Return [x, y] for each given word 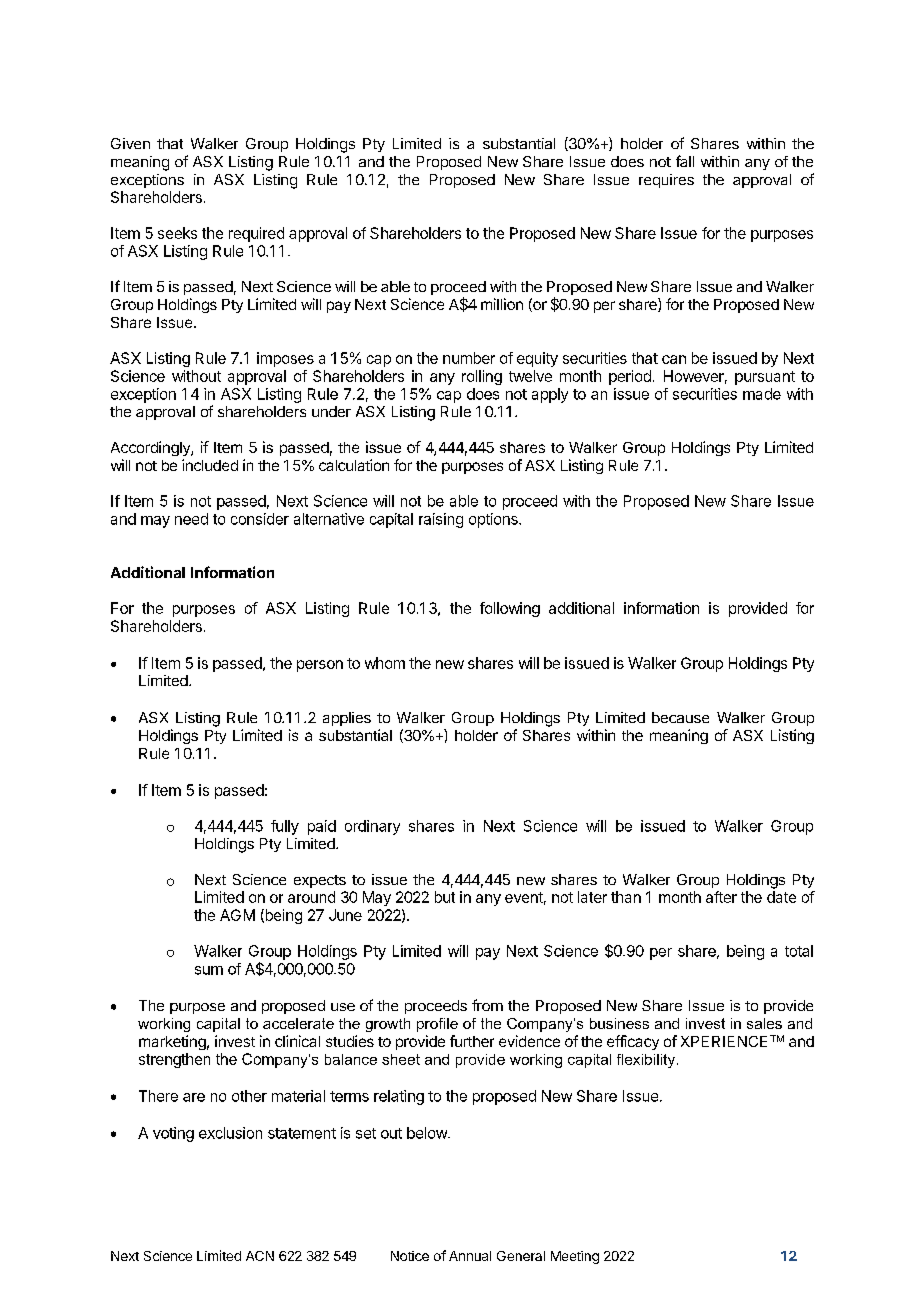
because [680, 717]
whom [385, 663]
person [320, 666]
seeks [177, 233]
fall [685, 161]
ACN [260, 1256]
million [502, 304]
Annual [470, 1256]
